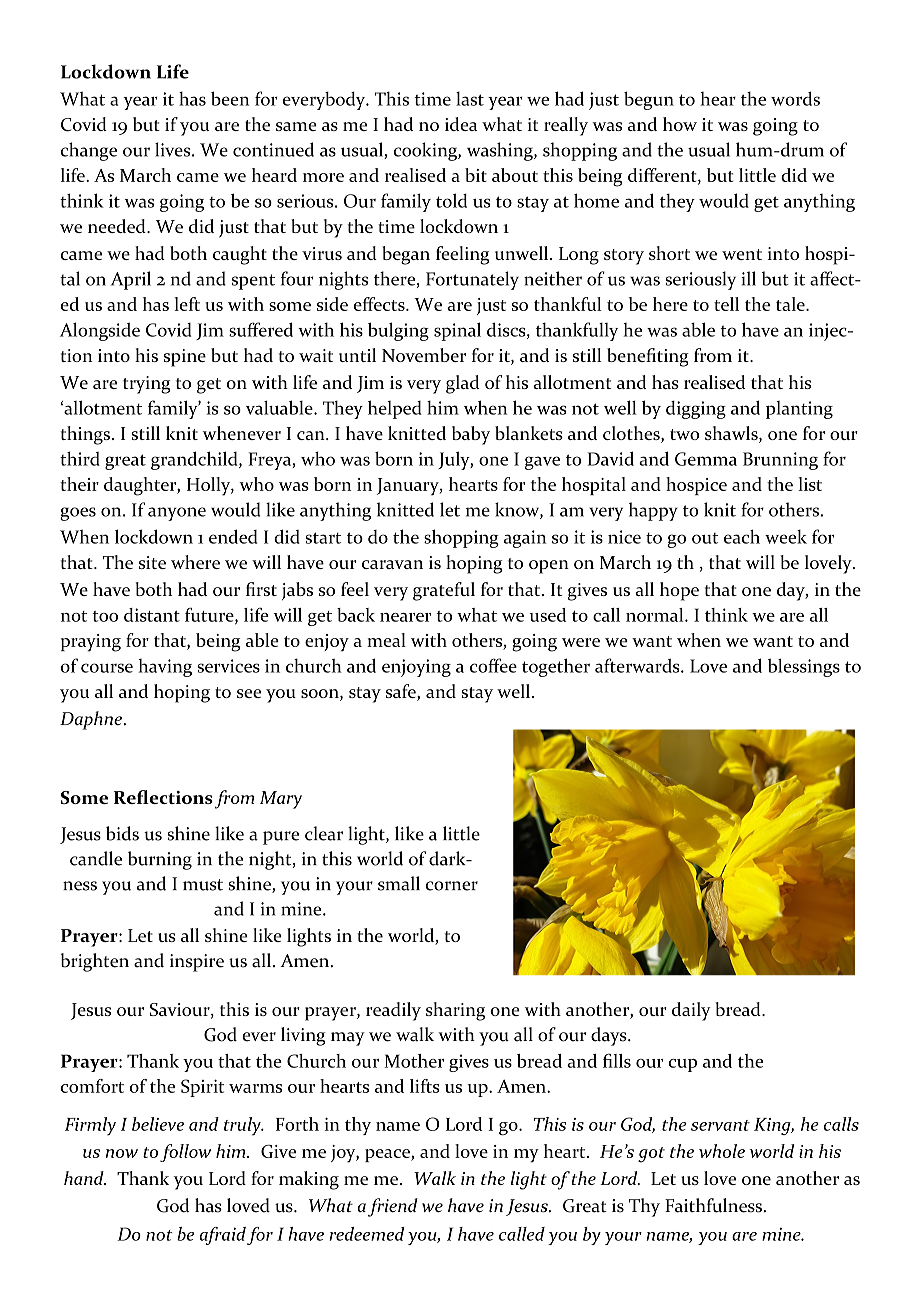 The width and height of the page is (924, 1308). I want to click on friend, so click(393, 1207).
